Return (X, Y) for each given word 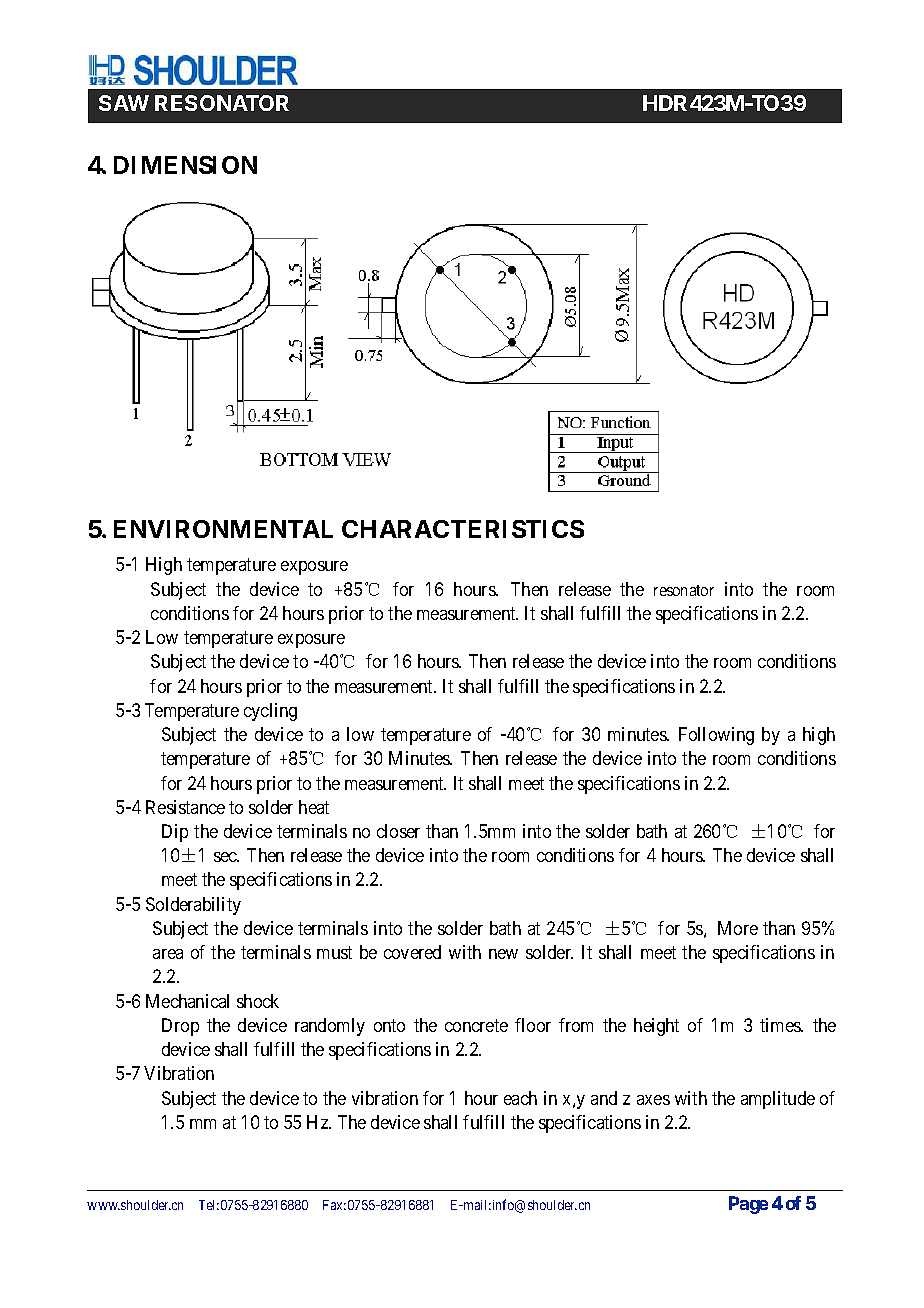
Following (716, 736)
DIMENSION (185, 165)
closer (398, 831)
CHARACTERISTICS (463, 529)
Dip (175, 833)
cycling (270, 712)
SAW (124, 103)
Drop (180, 1027)
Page (748, 1205)
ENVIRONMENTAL (223, 529)
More (738, 928)
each (520, 1098)
